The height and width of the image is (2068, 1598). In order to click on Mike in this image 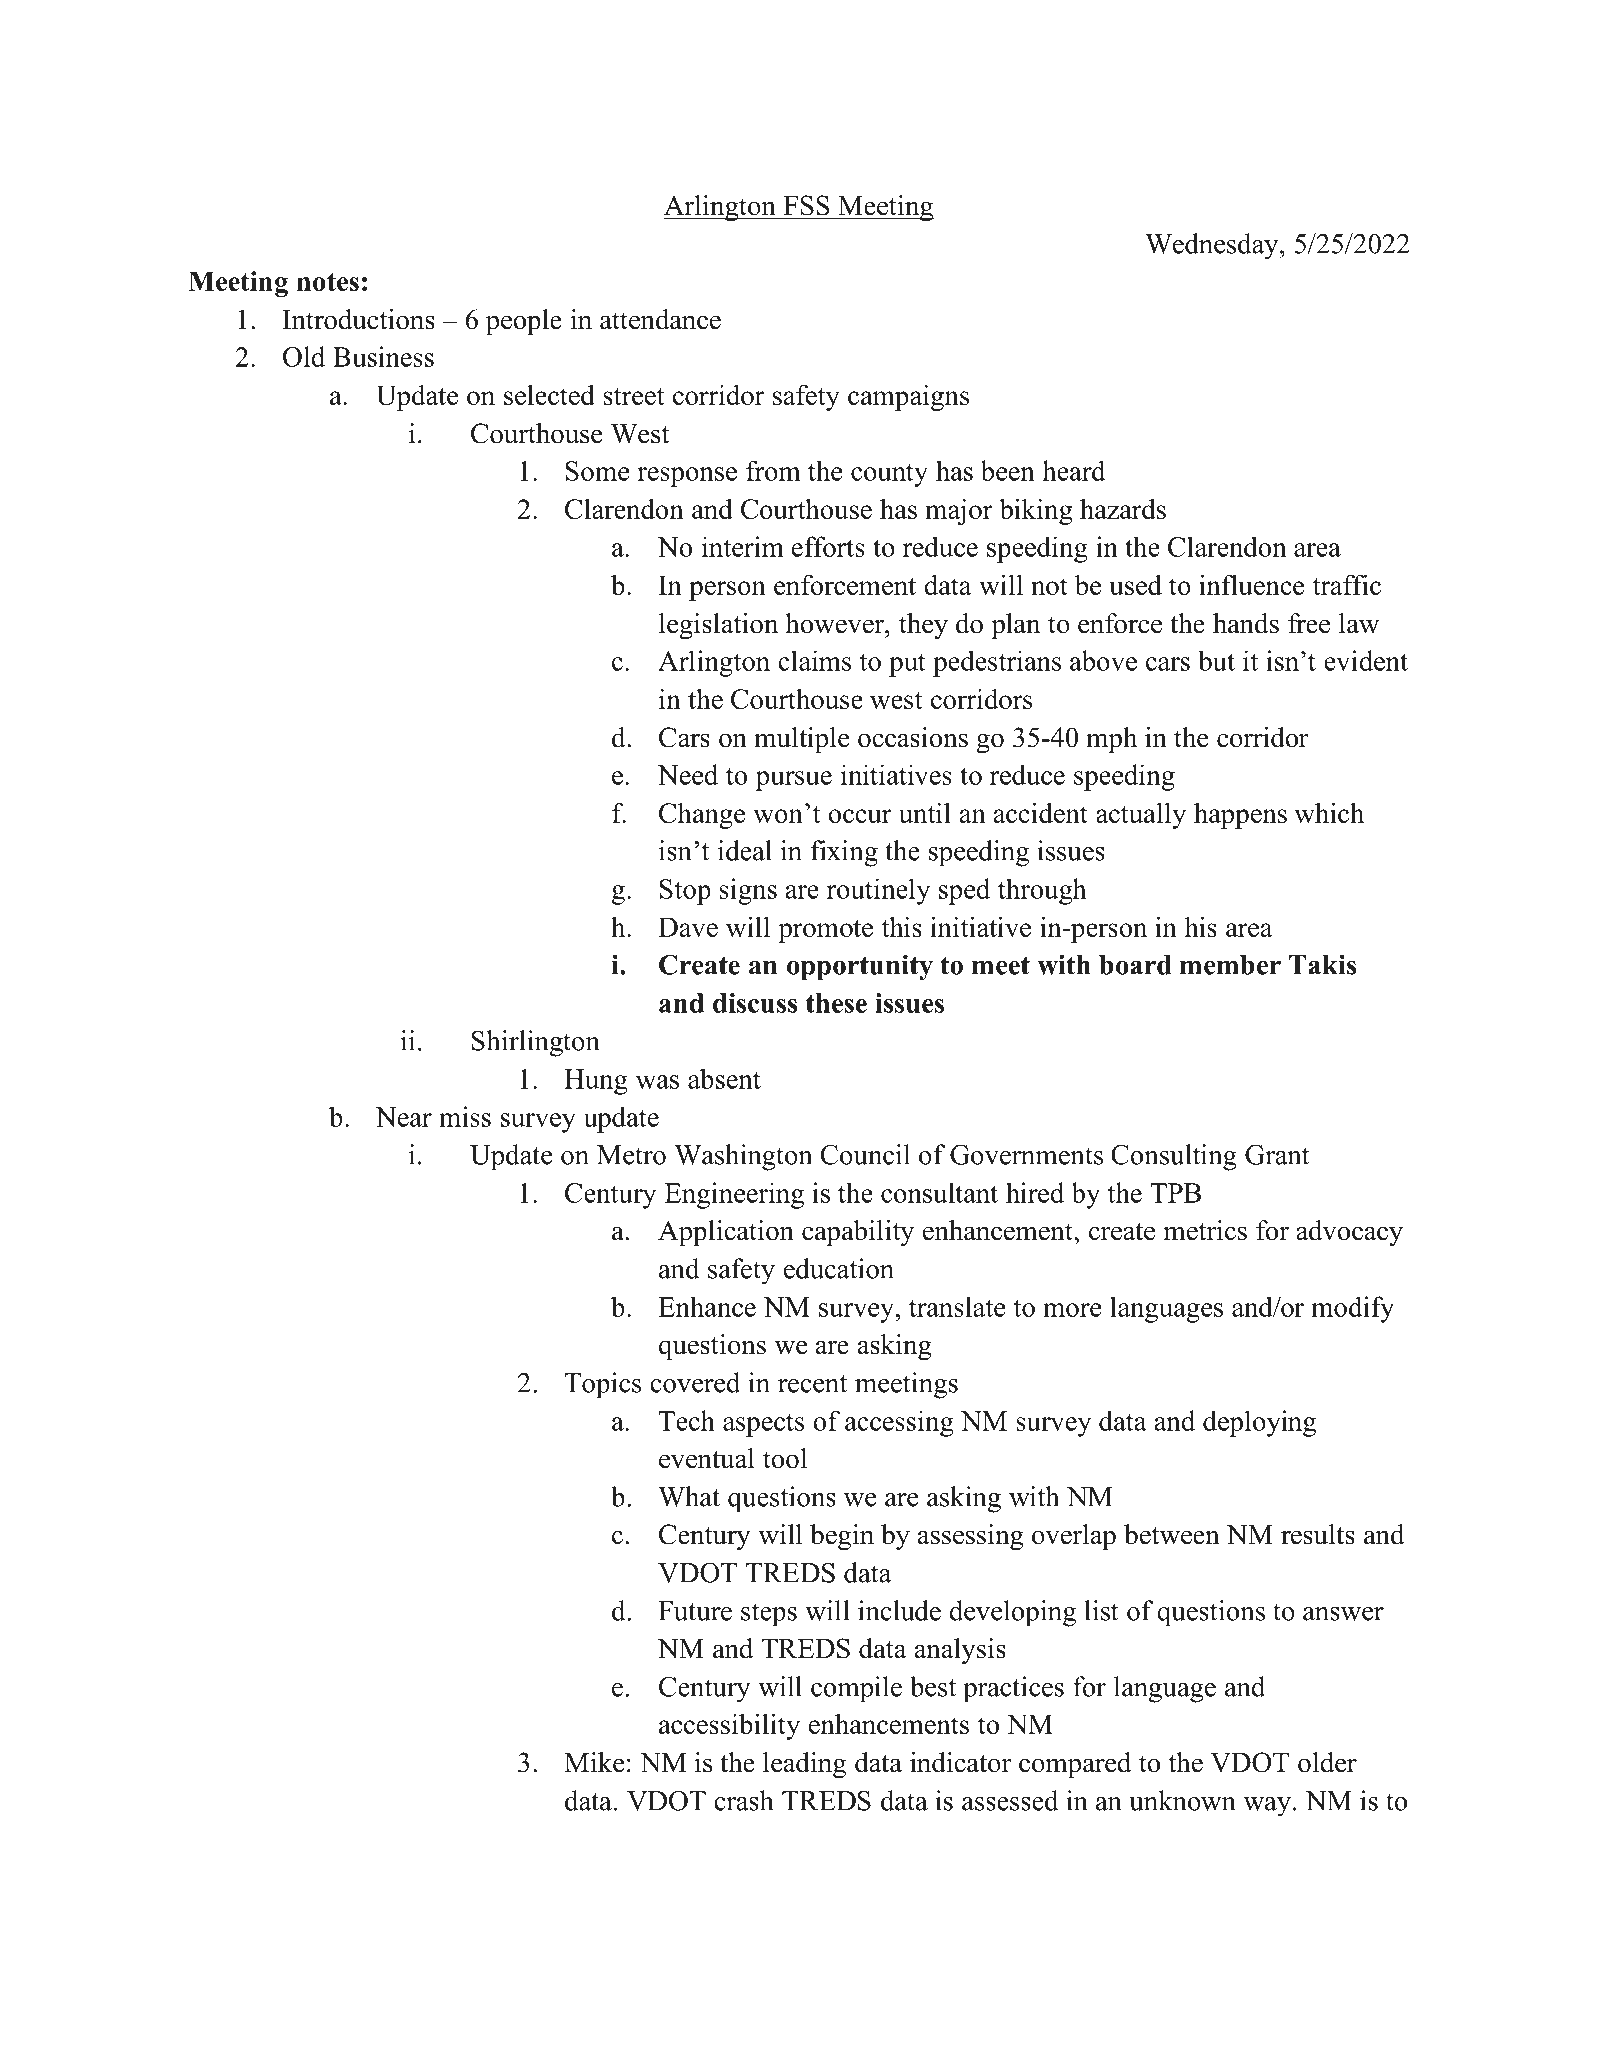, I will do `click(594, 1762)`.
